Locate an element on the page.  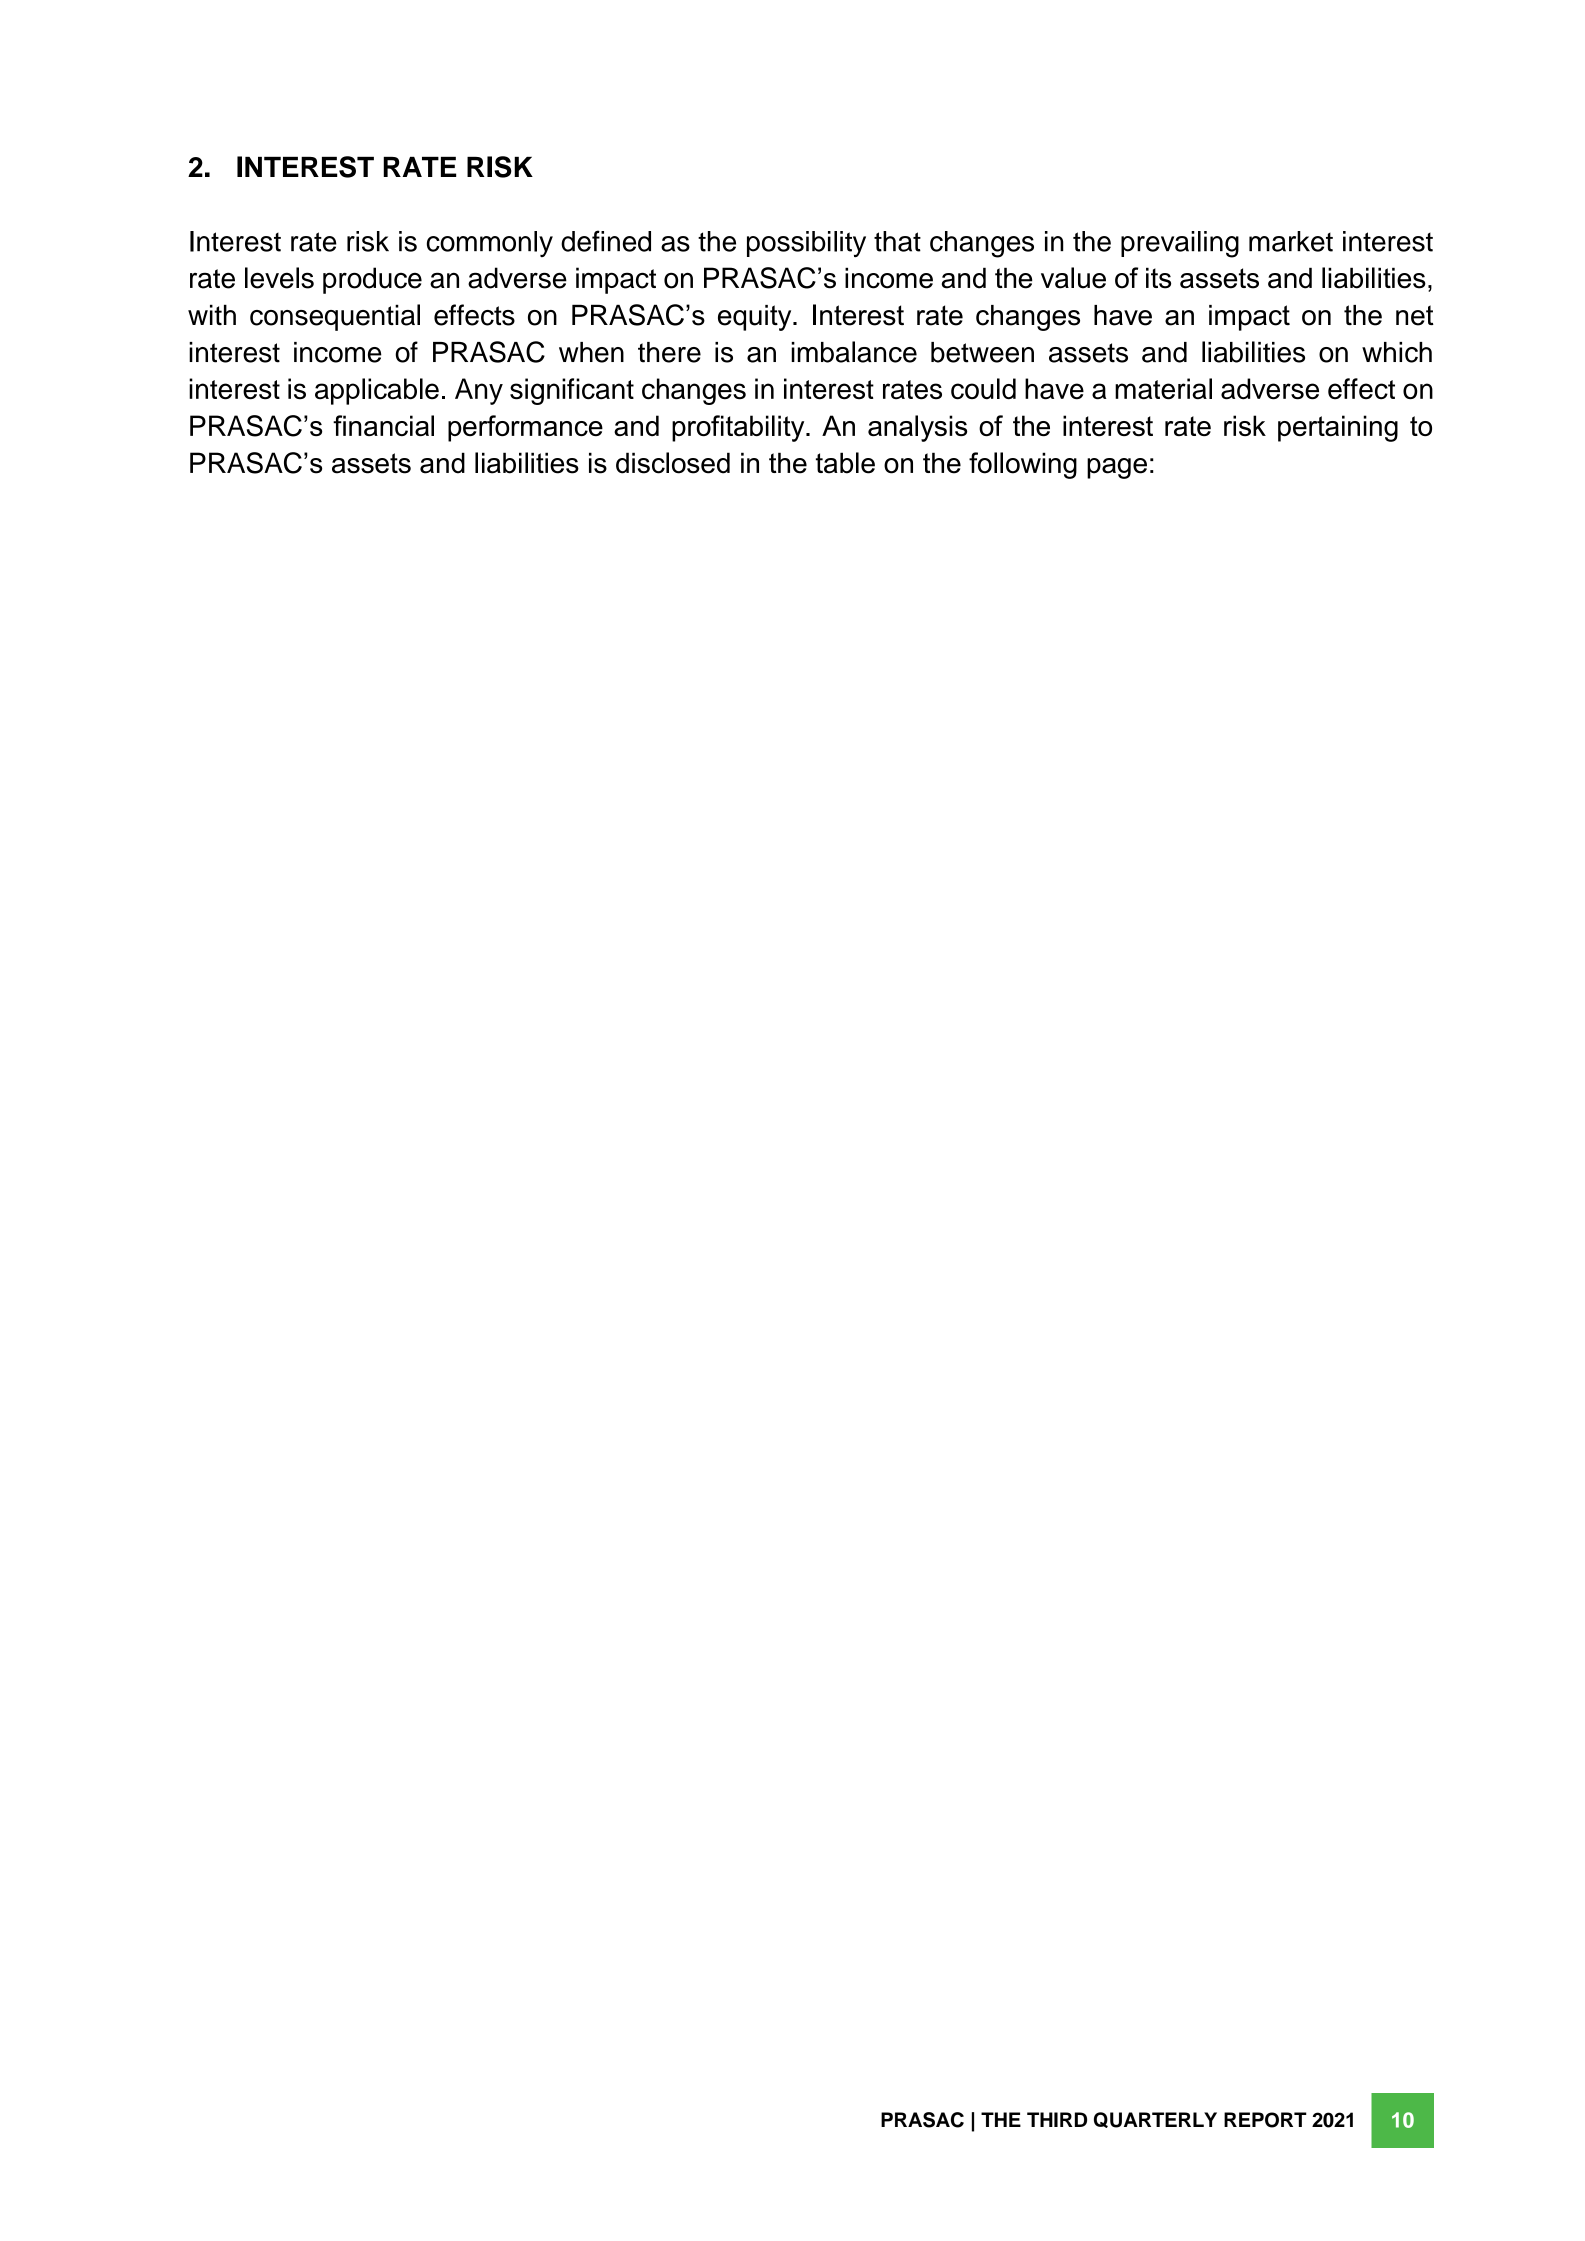
financial is located at coordinates (383, 425).
